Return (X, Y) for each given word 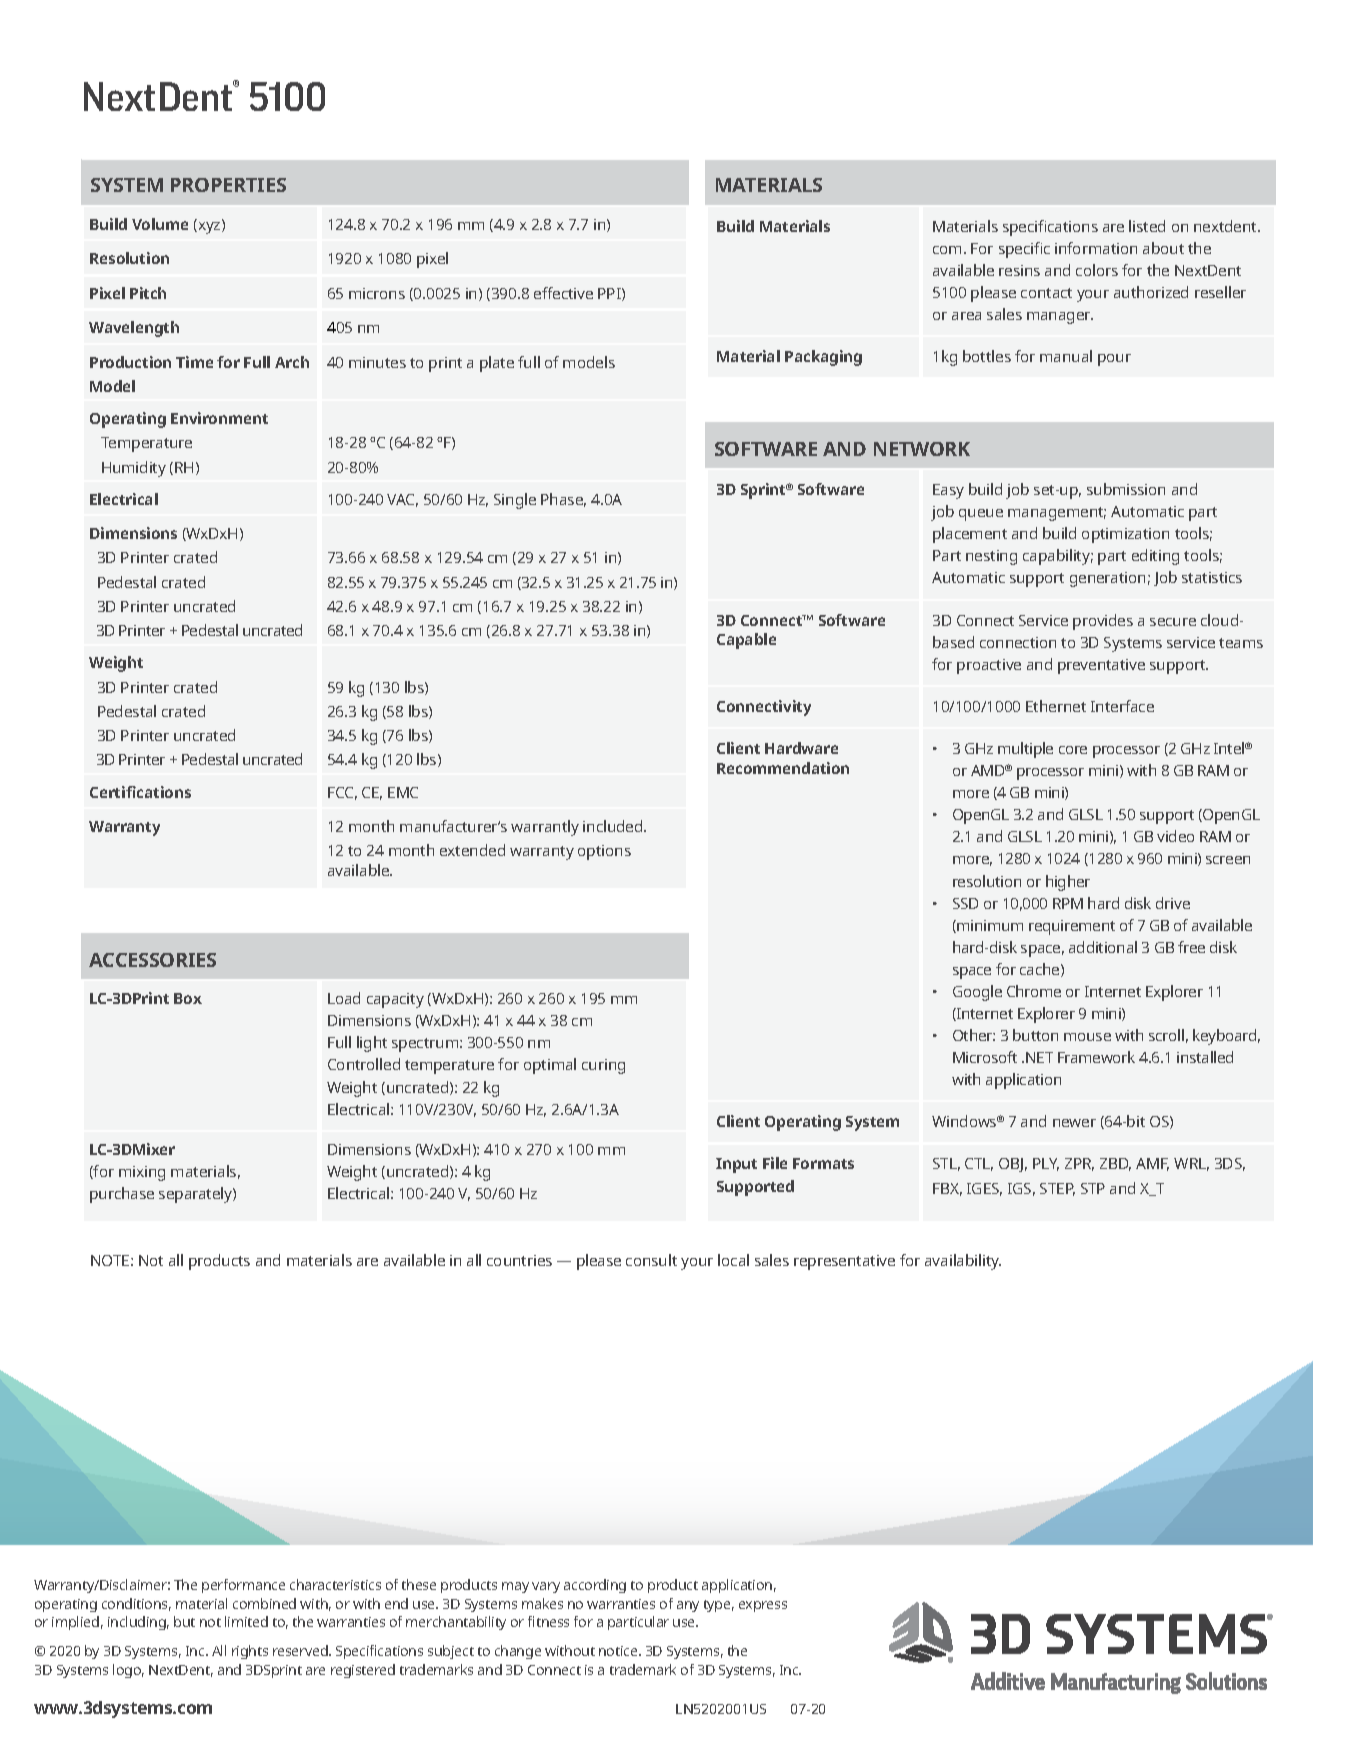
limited (246, 1621)
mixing (142, 1173)
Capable (746, 641)
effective (563, 293)
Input (736, 1165)
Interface (1122, 706)
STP (1093, 1188)
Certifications (140, 792)
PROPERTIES (228, 185)
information (1096, 248)
